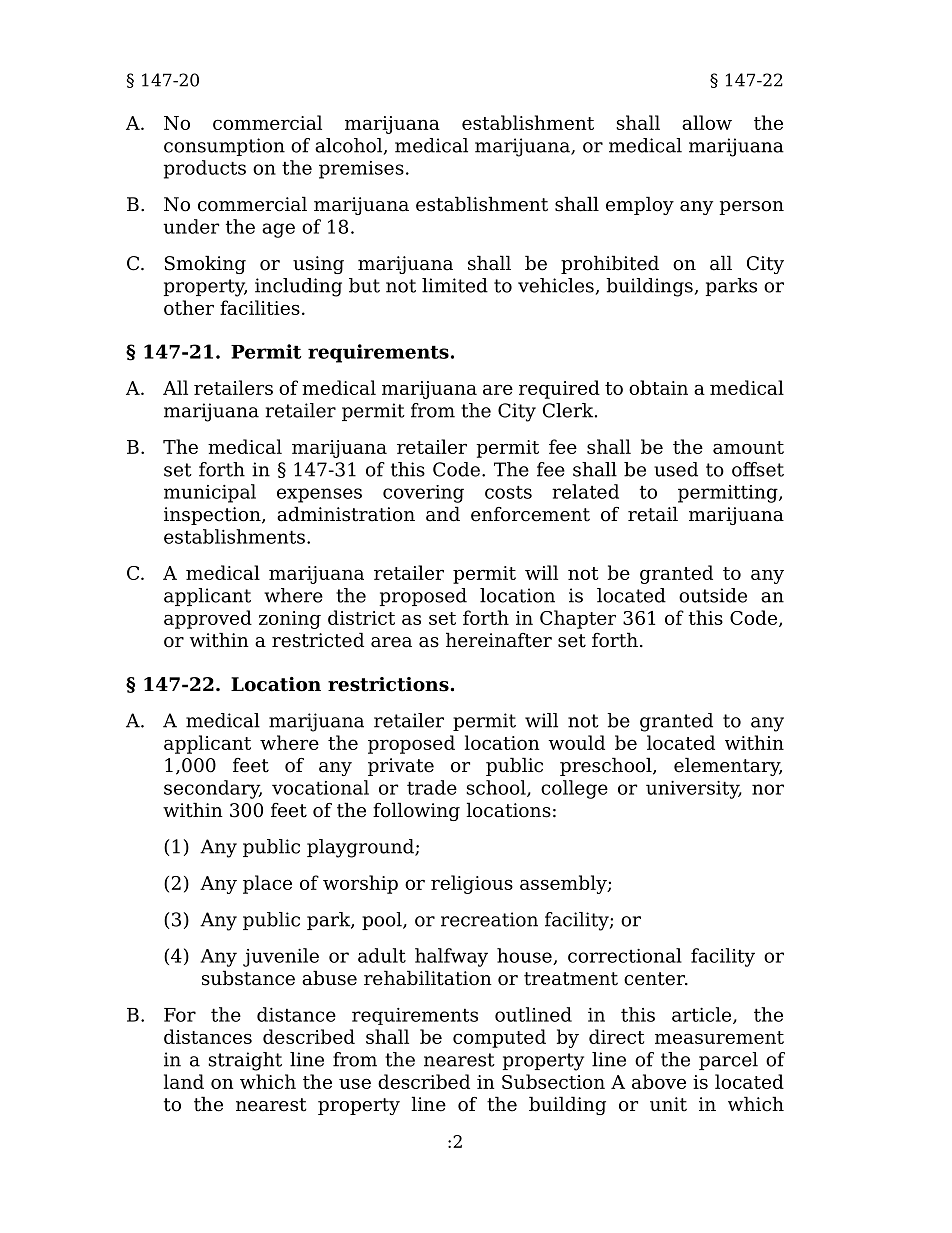  Describe the element at coordinates (224, 147) in the screenshot. I see `consumption` at that location.
